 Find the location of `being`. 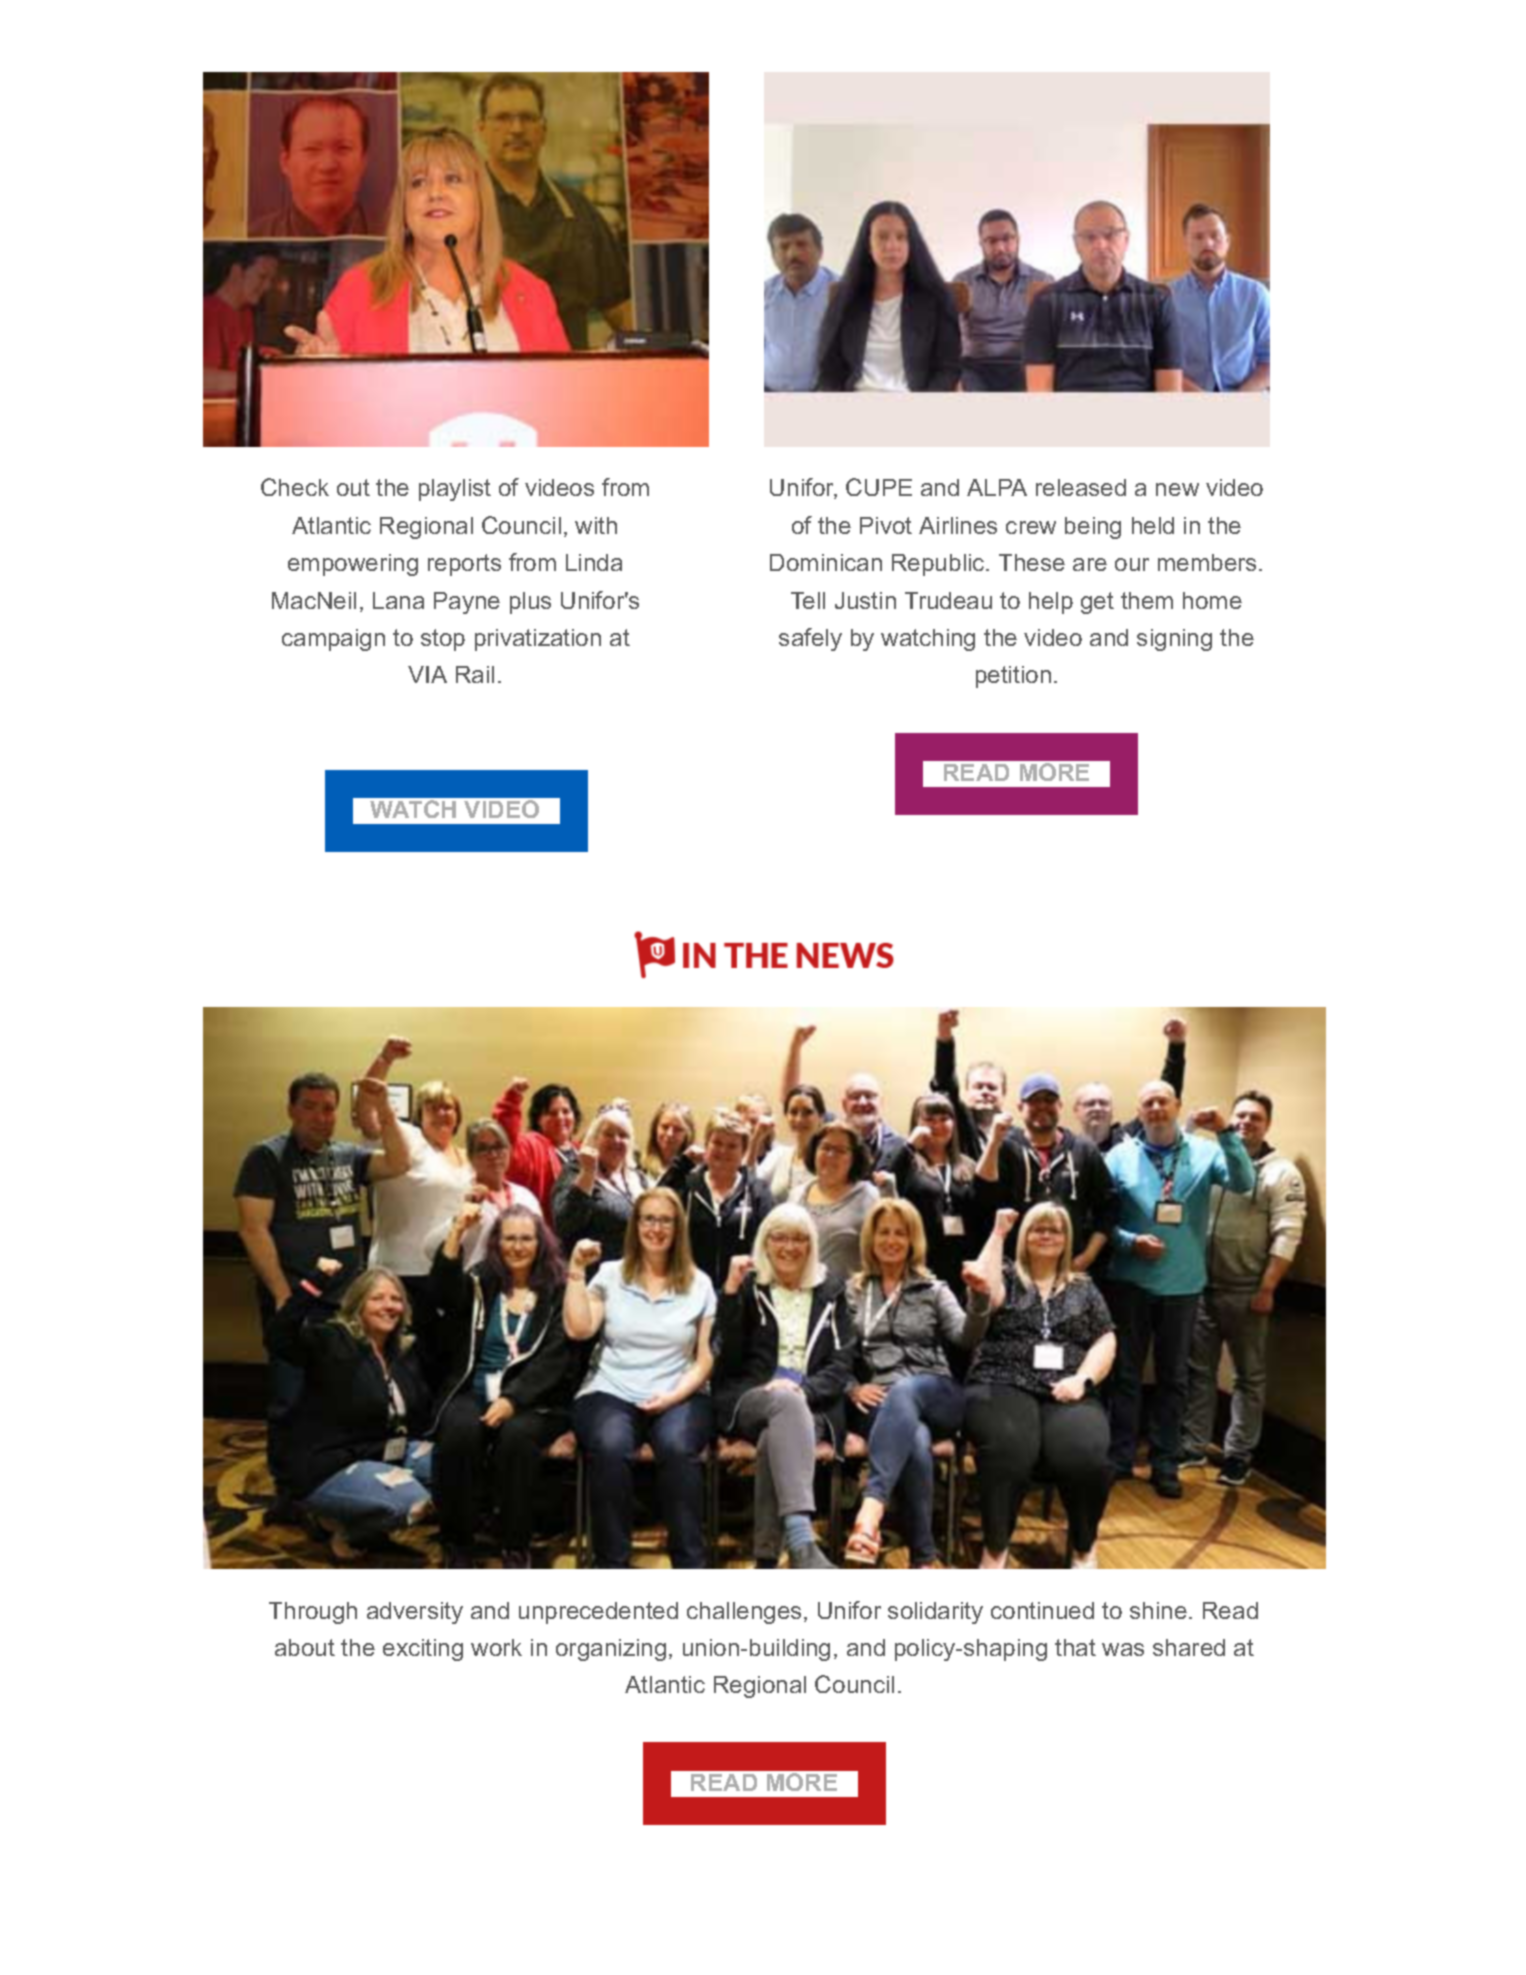

being is located at coordinates (1093, 528).
